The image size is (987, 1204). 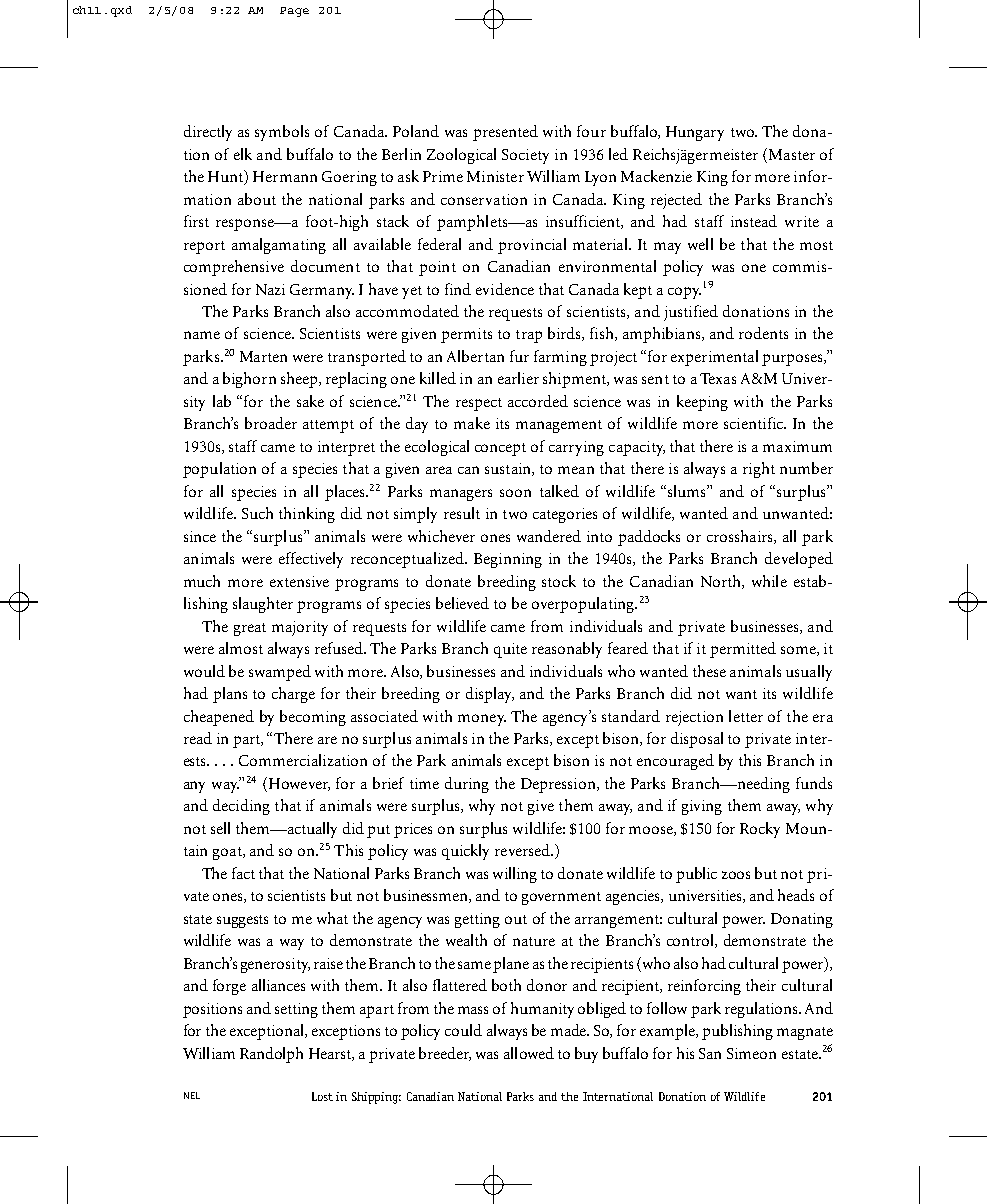 I want to click on Page, so click(x=294, y=12).
